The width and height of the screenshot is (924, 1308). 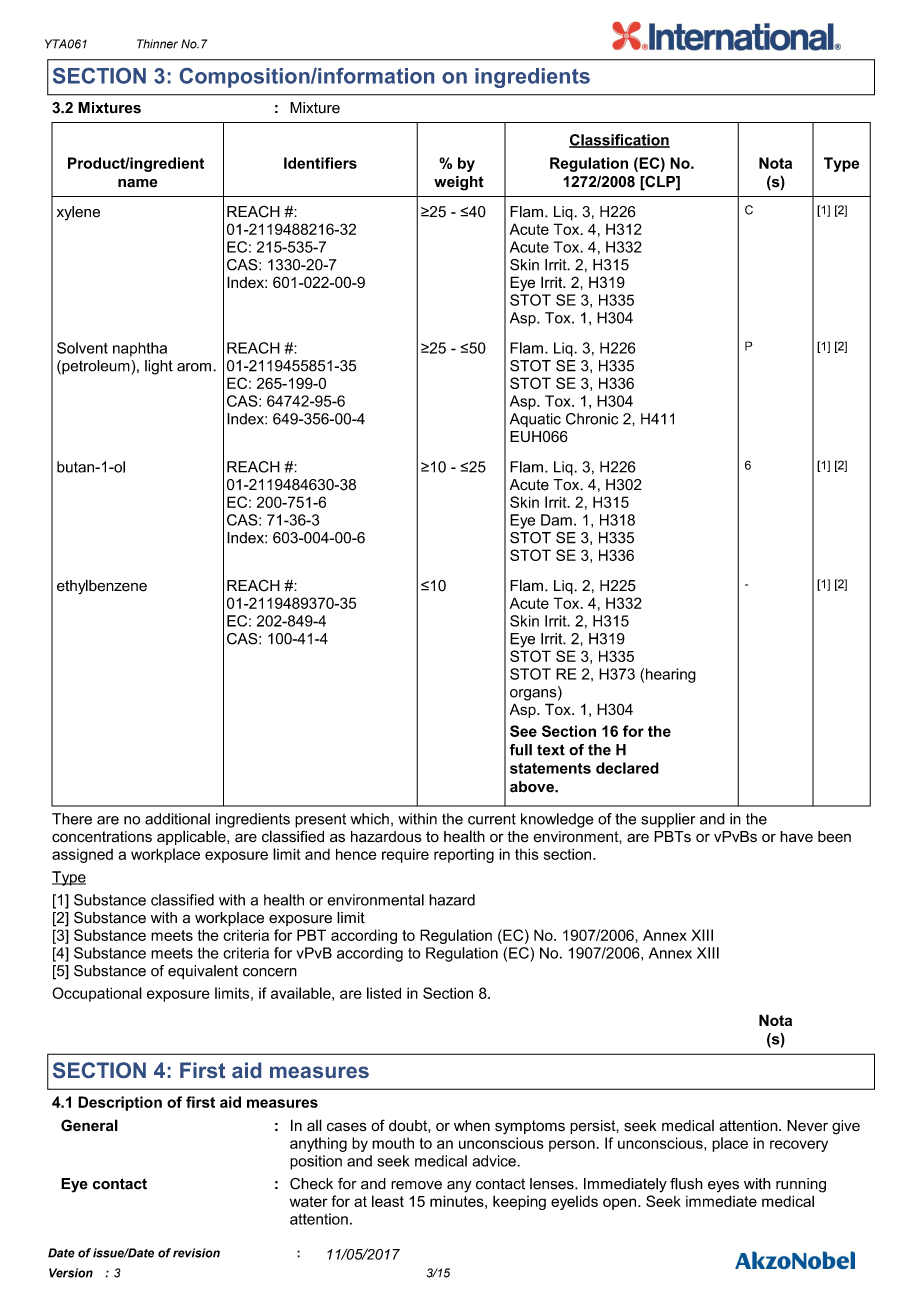 I want to click on Classification, so click(x=619, y=141).
